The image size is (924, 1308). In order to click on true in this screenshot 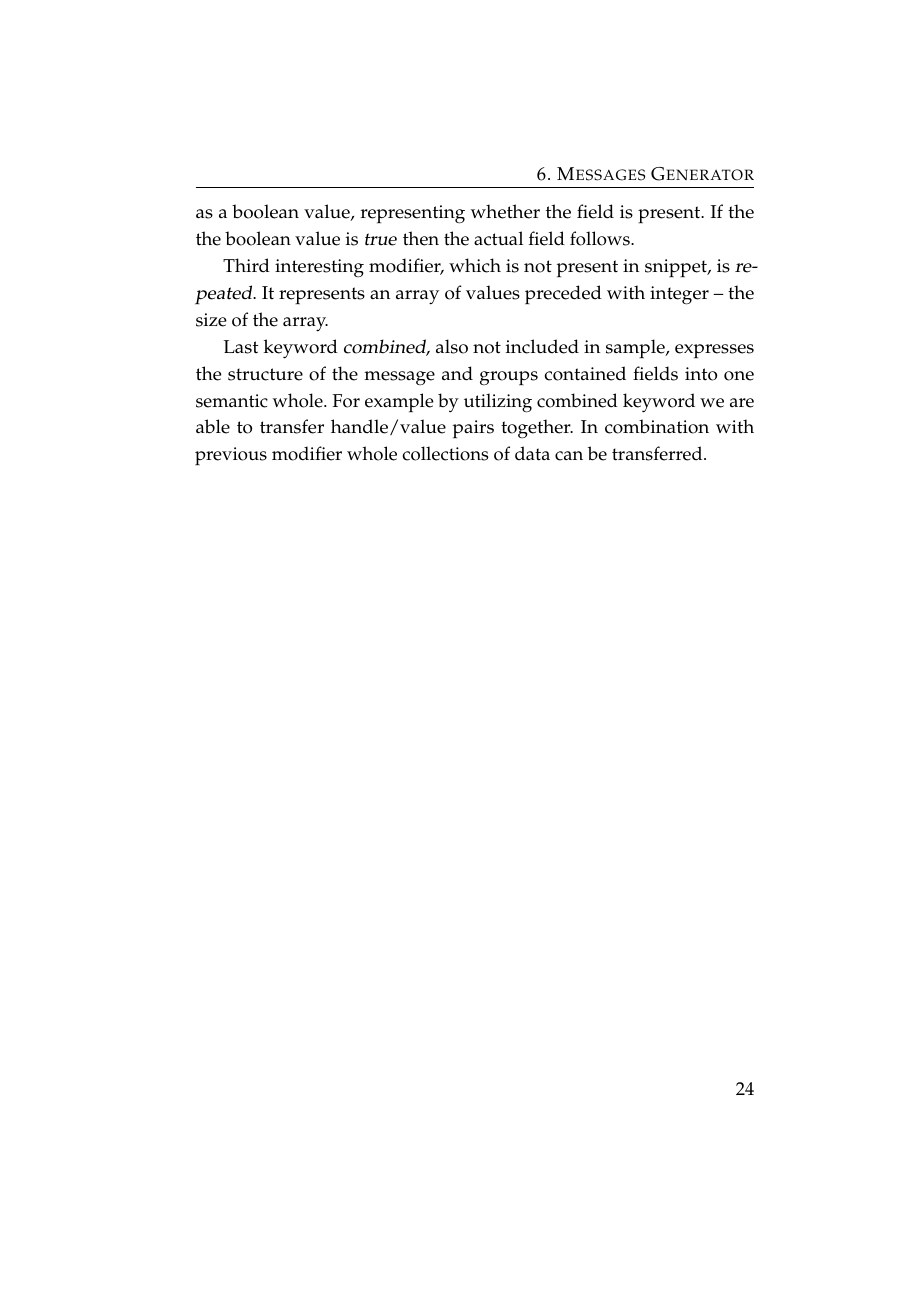, I will do `click(381, 239)`.
